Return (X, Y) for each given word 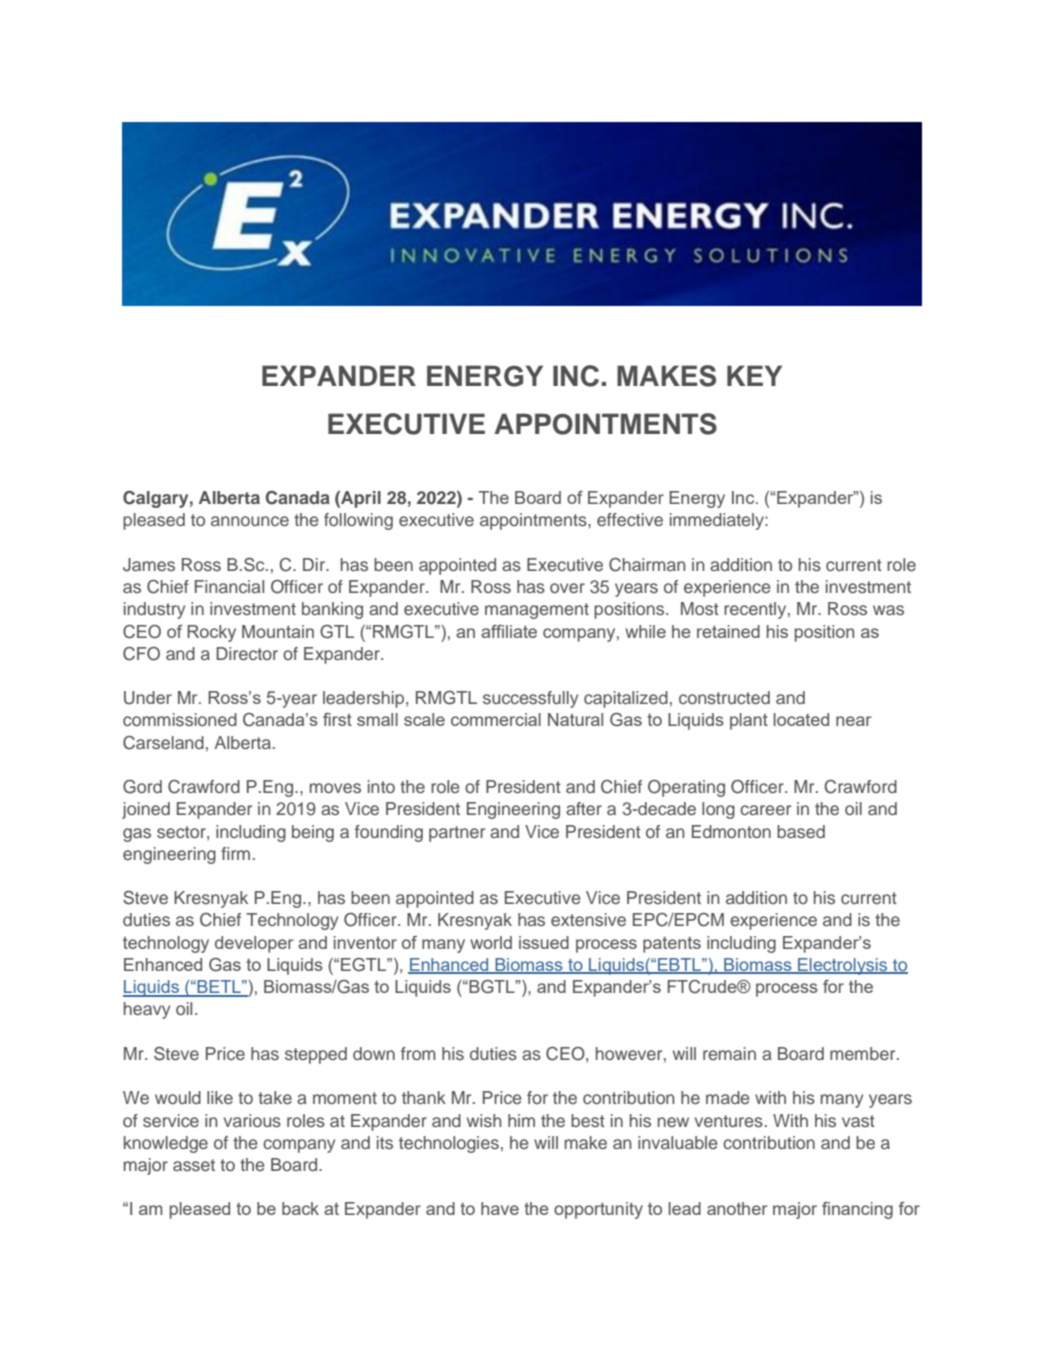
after (584, 808)
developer (254, 944)
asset (194, 1165)
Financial (229, 586)
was (888, 610)
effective (630, 519)
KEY (754, 375)
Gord (142, 787)
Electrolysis (843, 966)
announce (250, 521)
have (500, 1208)
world (491, 942)
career (765, 810)
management (537, 611)
